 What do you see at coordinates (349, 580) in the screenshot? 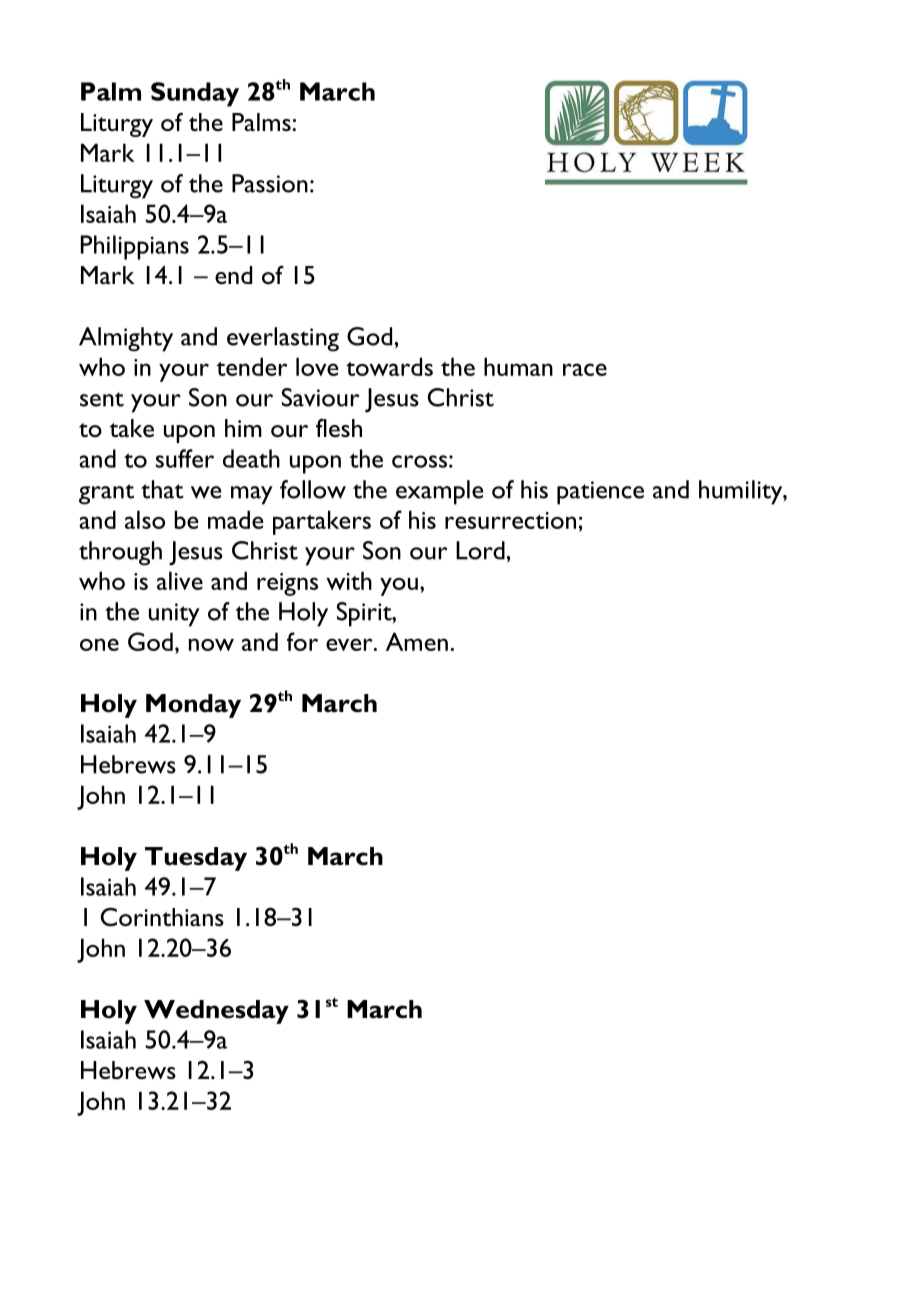
I see `with` at bounding box center [349, 580].
